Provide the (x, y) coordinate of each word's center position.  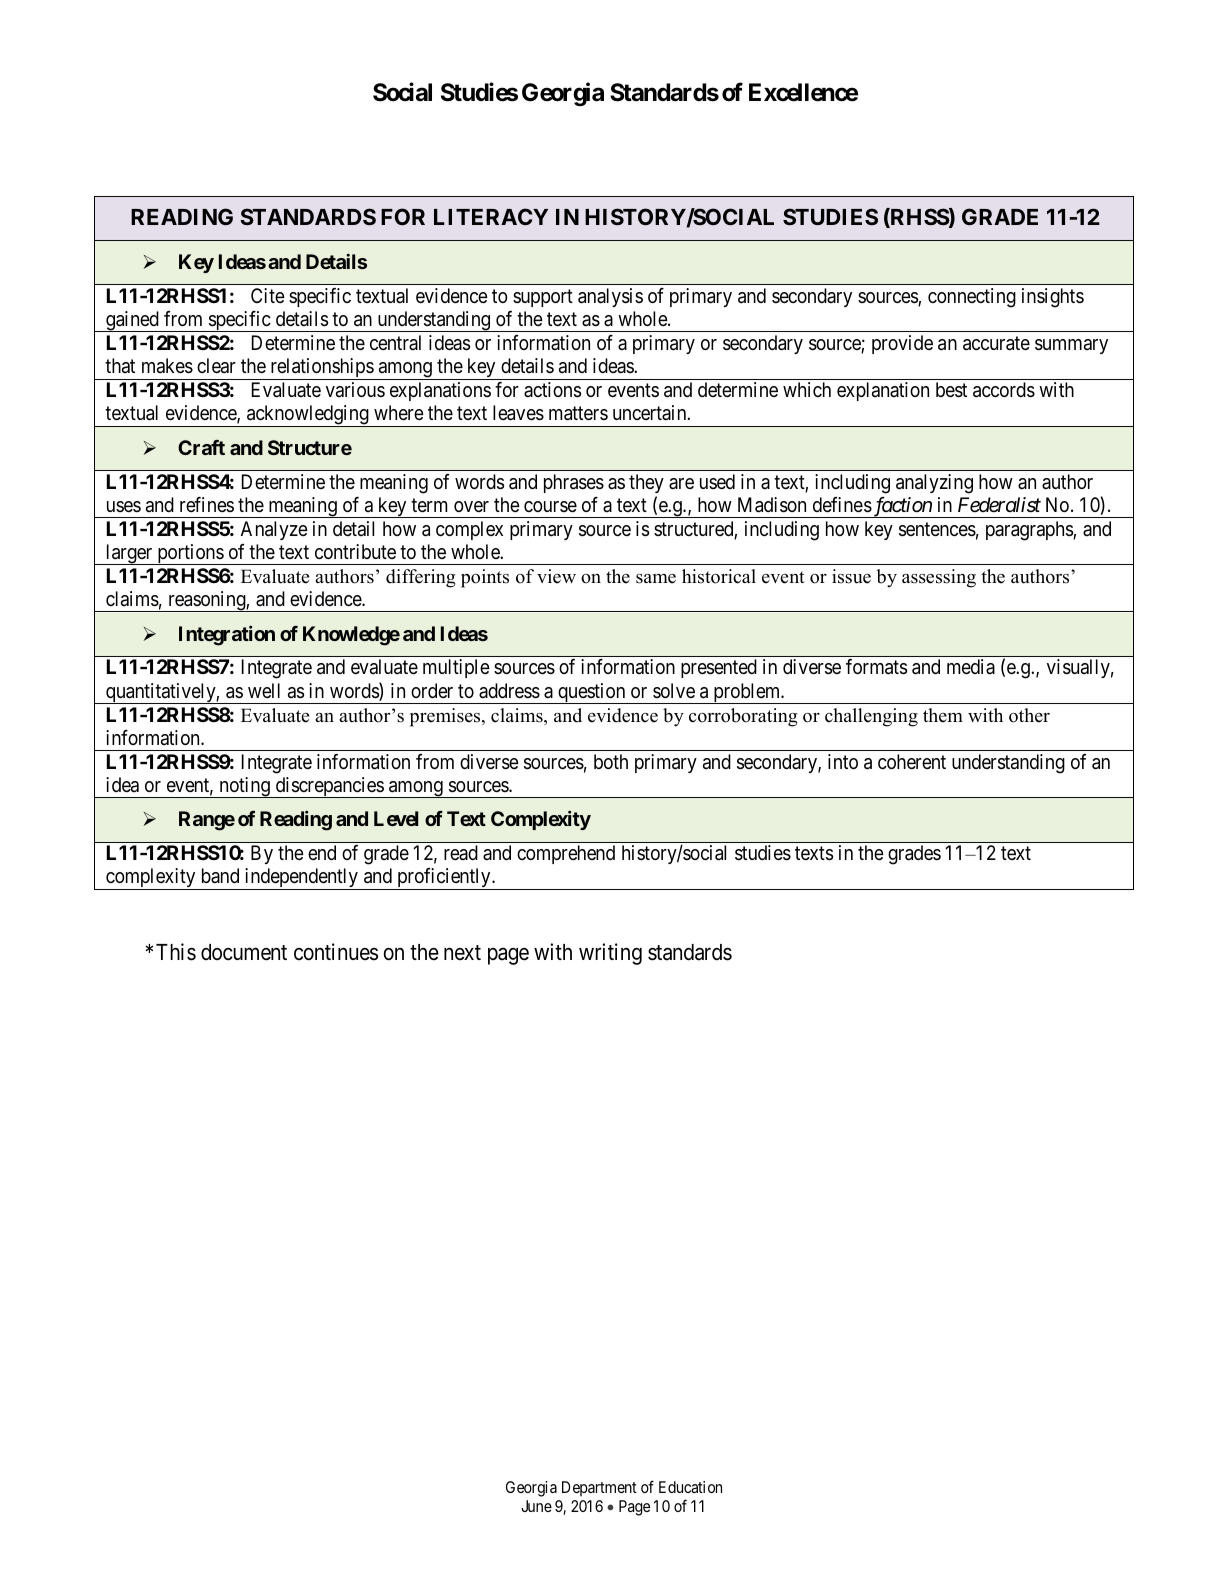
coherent (912, 761)
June (536, 1506)
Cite (268, 295)
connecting (972, 298)
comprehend (566, 854)
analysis (610, 297)
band (220, 875)
